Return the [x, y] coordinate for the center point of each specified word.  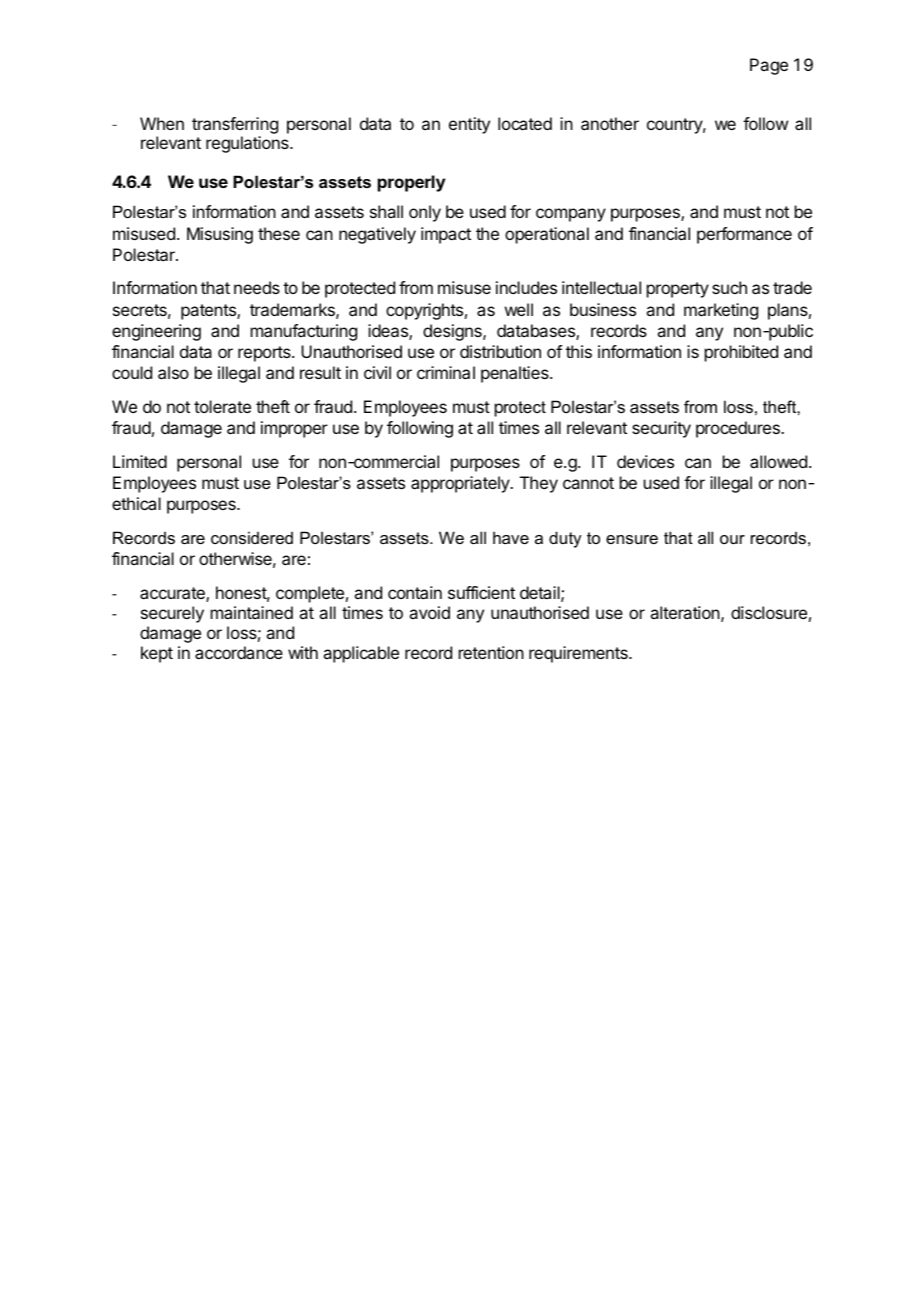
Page [769, 66]
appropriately [461, 484]
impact [446, 235]
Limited [140, 461]
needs [257, 287]
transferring [235, 125]
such [729, 287]
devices [645, 461]
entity [469, 125]
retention [491, 652]
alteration [685, 612]
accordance [239, 652]
